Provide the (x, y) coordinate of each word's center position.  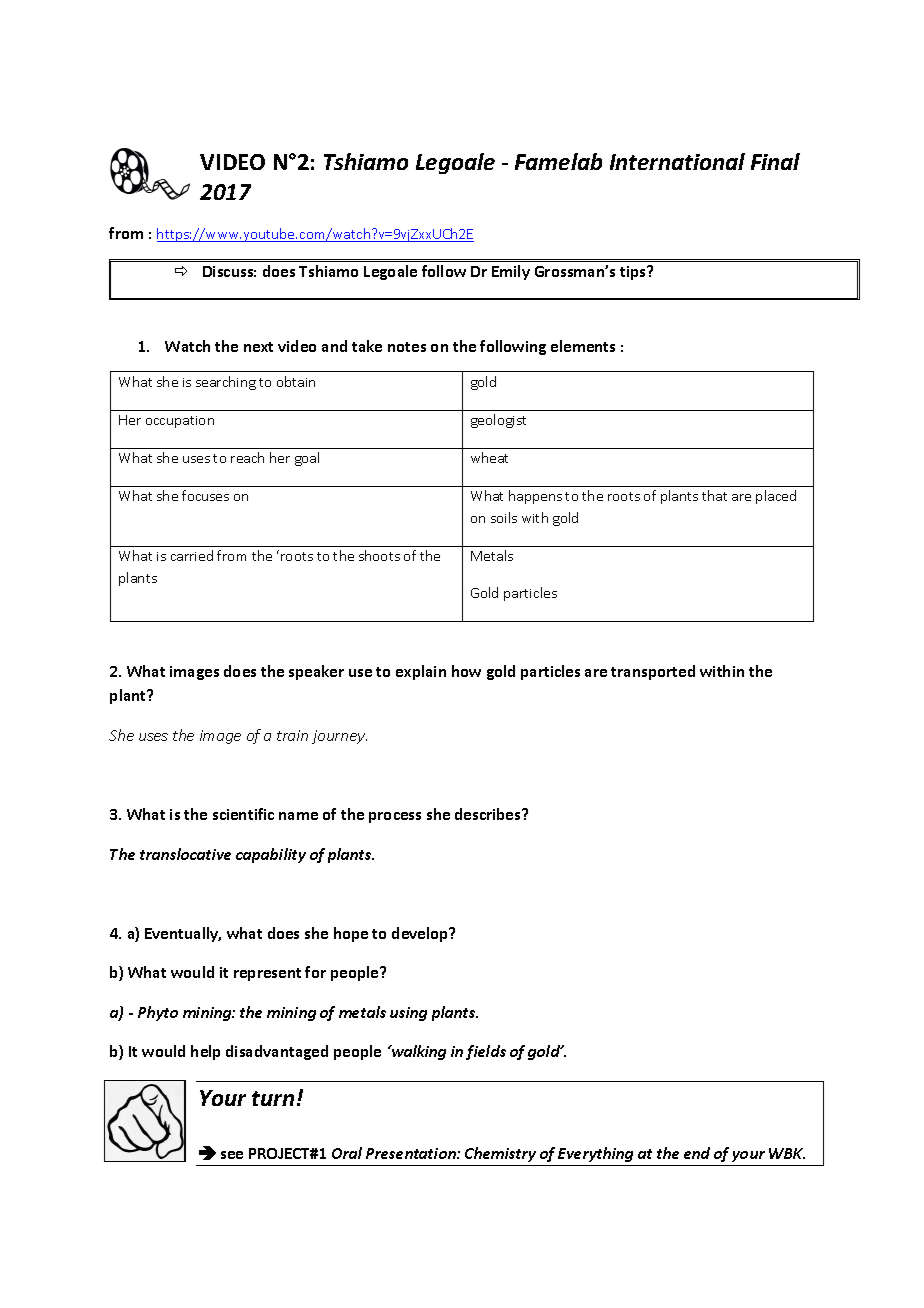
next (258, 347)
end (697, 1153)
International (677, 161)
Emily (511, 272)
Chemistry (500, 1154)
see (232, 1155)
